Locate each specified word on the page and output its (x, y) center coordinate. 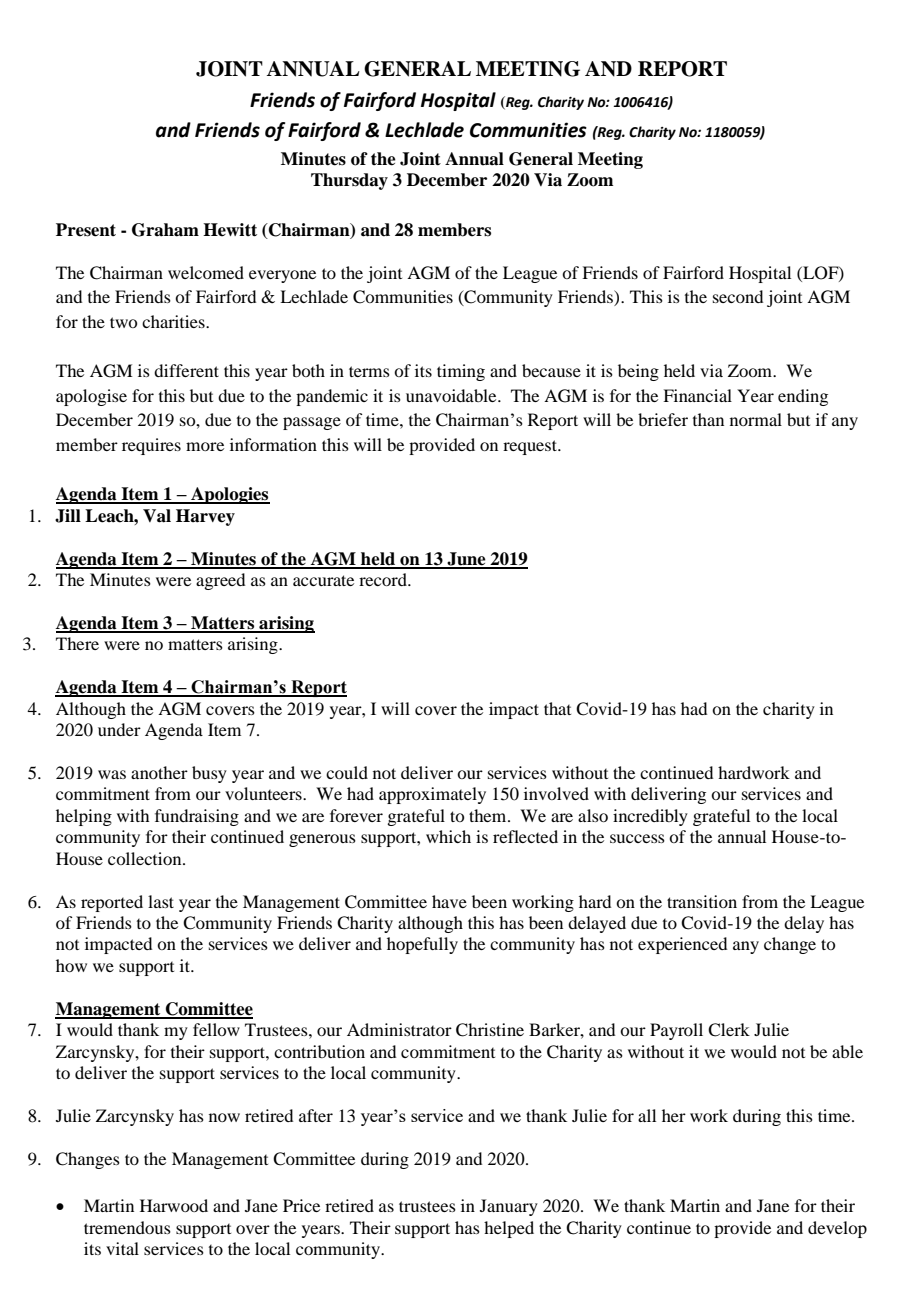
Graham (165, 230)
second (738, 296)
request (531, 447)
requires (151, 446)
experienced (682, 945)
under (119, 729)
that (557, 708)
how (71, 965)
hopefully (422, 945)
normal (756, 419)
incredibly (650, 817)
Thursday (349, 181)
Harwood (174, 1205)
